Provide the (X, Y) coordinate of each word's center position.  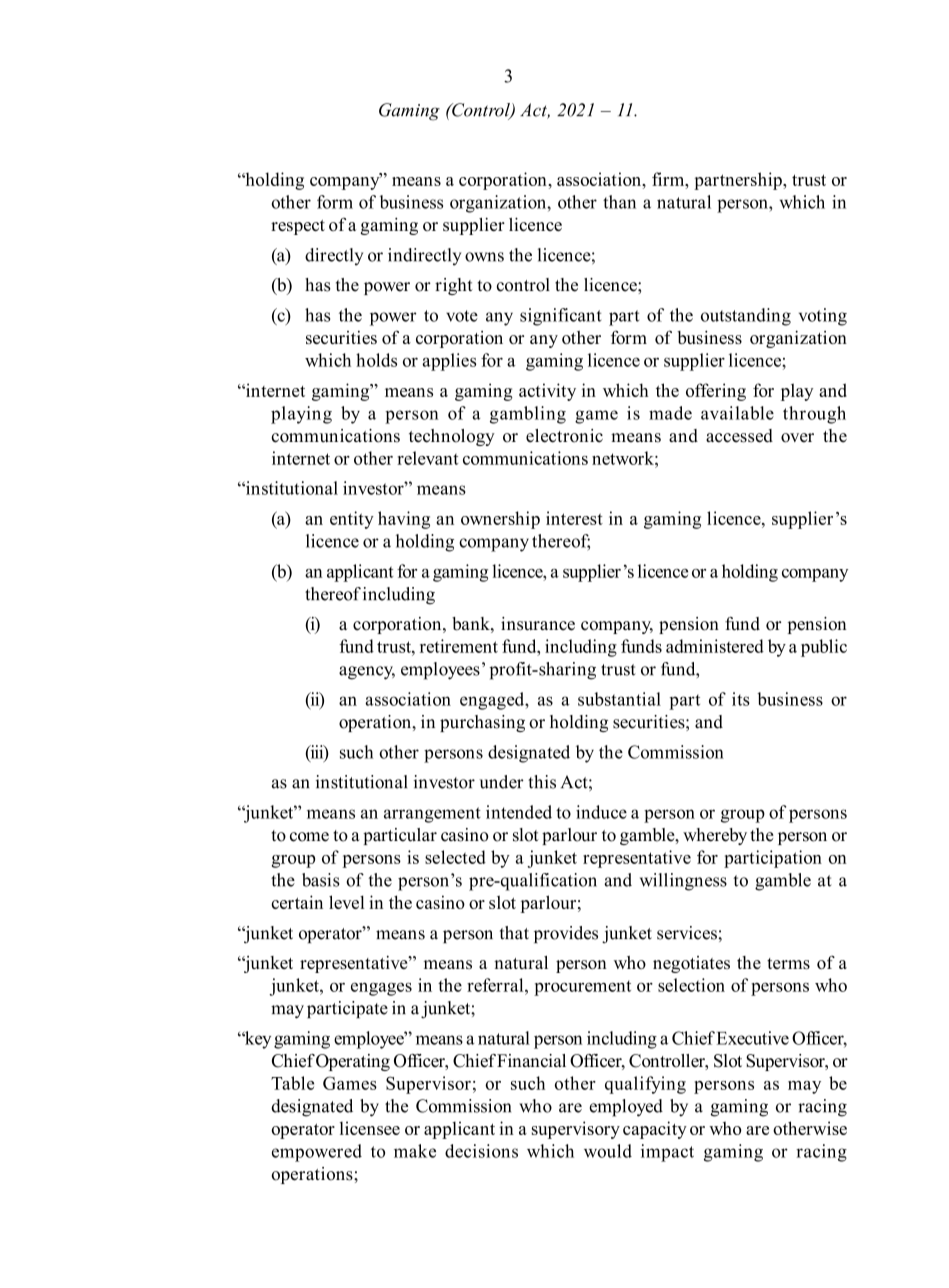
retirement (459, 646)
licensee (370, 1128)
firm (669, 179)
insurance (538, 624)
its (741, 699)
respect (298, 227)
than (619, 202)
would (608, 1151)
